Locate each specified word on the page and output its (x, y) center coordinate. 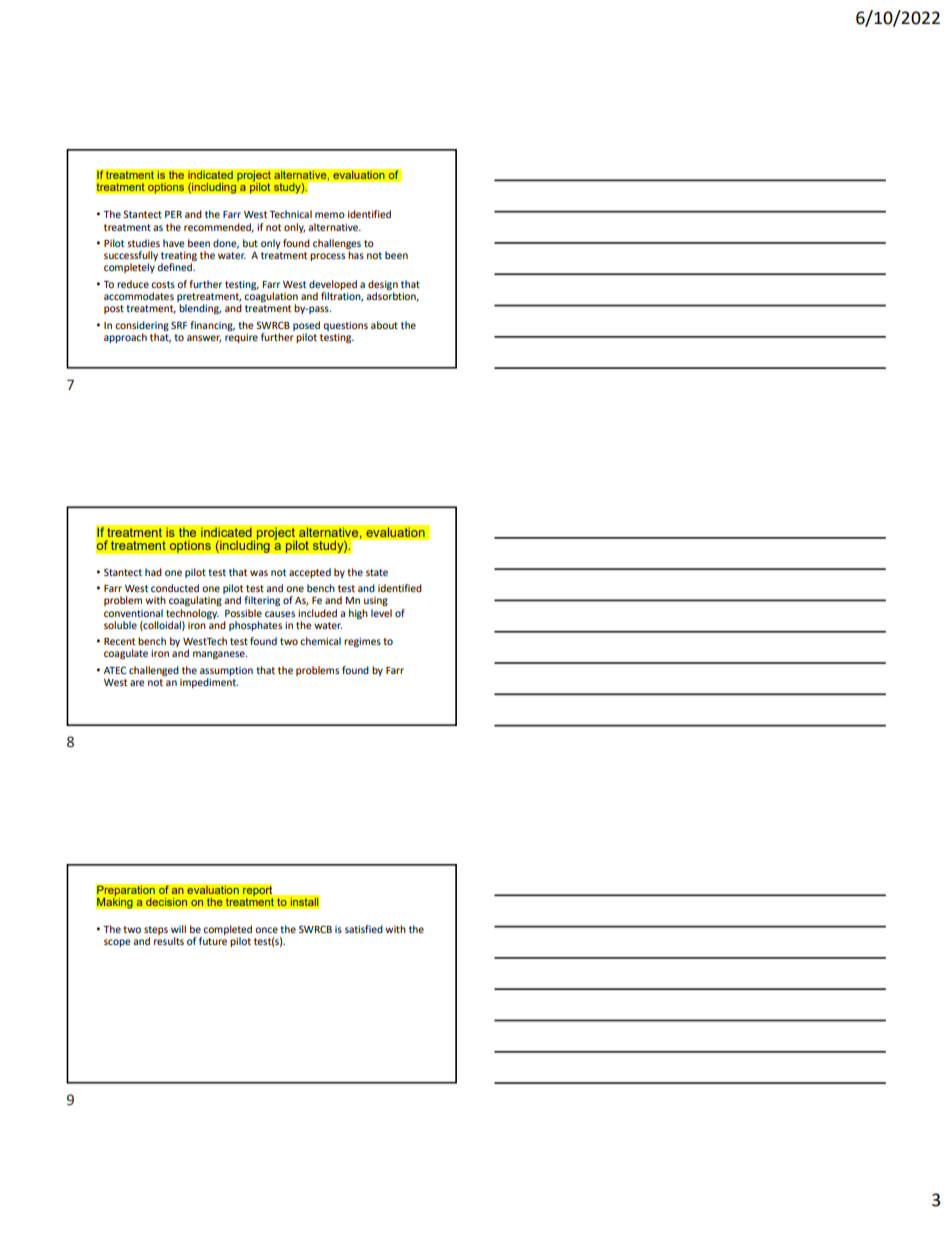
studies (143, 243)
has (356, 255)
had (153, 572)
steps (156, 932)
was (259, 573)
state (377, 572)
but (250, 243)
